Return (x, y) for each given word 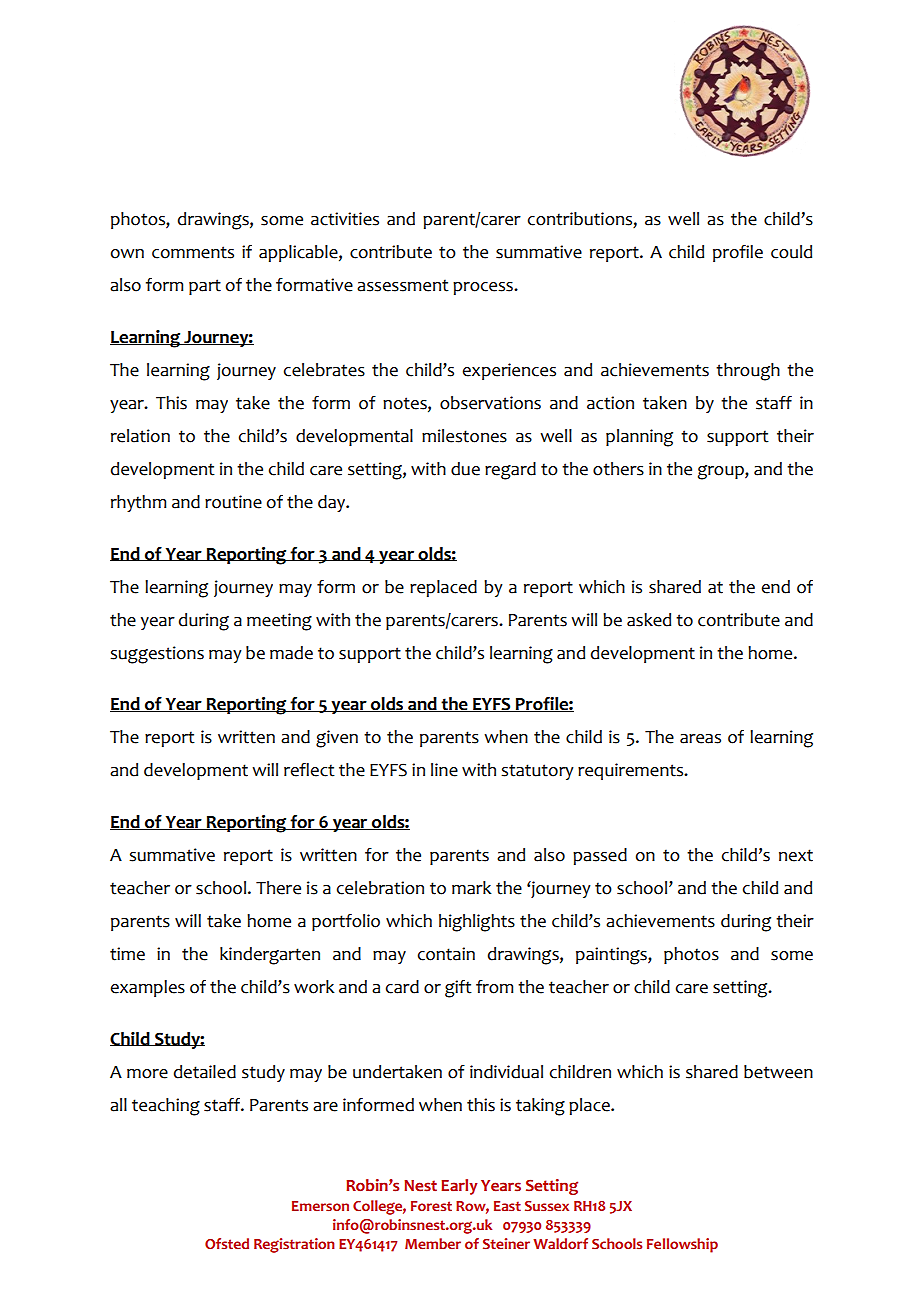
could (791, 252)
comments (193, 252)
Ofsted (227, 1243)
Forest (431, 1206)
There (278, 888)
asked (649, 620)
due (465, 469)
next (796, 855)
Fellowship (682, 1245)
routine (233, 502)
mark (472, 888)
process (484, 288)
